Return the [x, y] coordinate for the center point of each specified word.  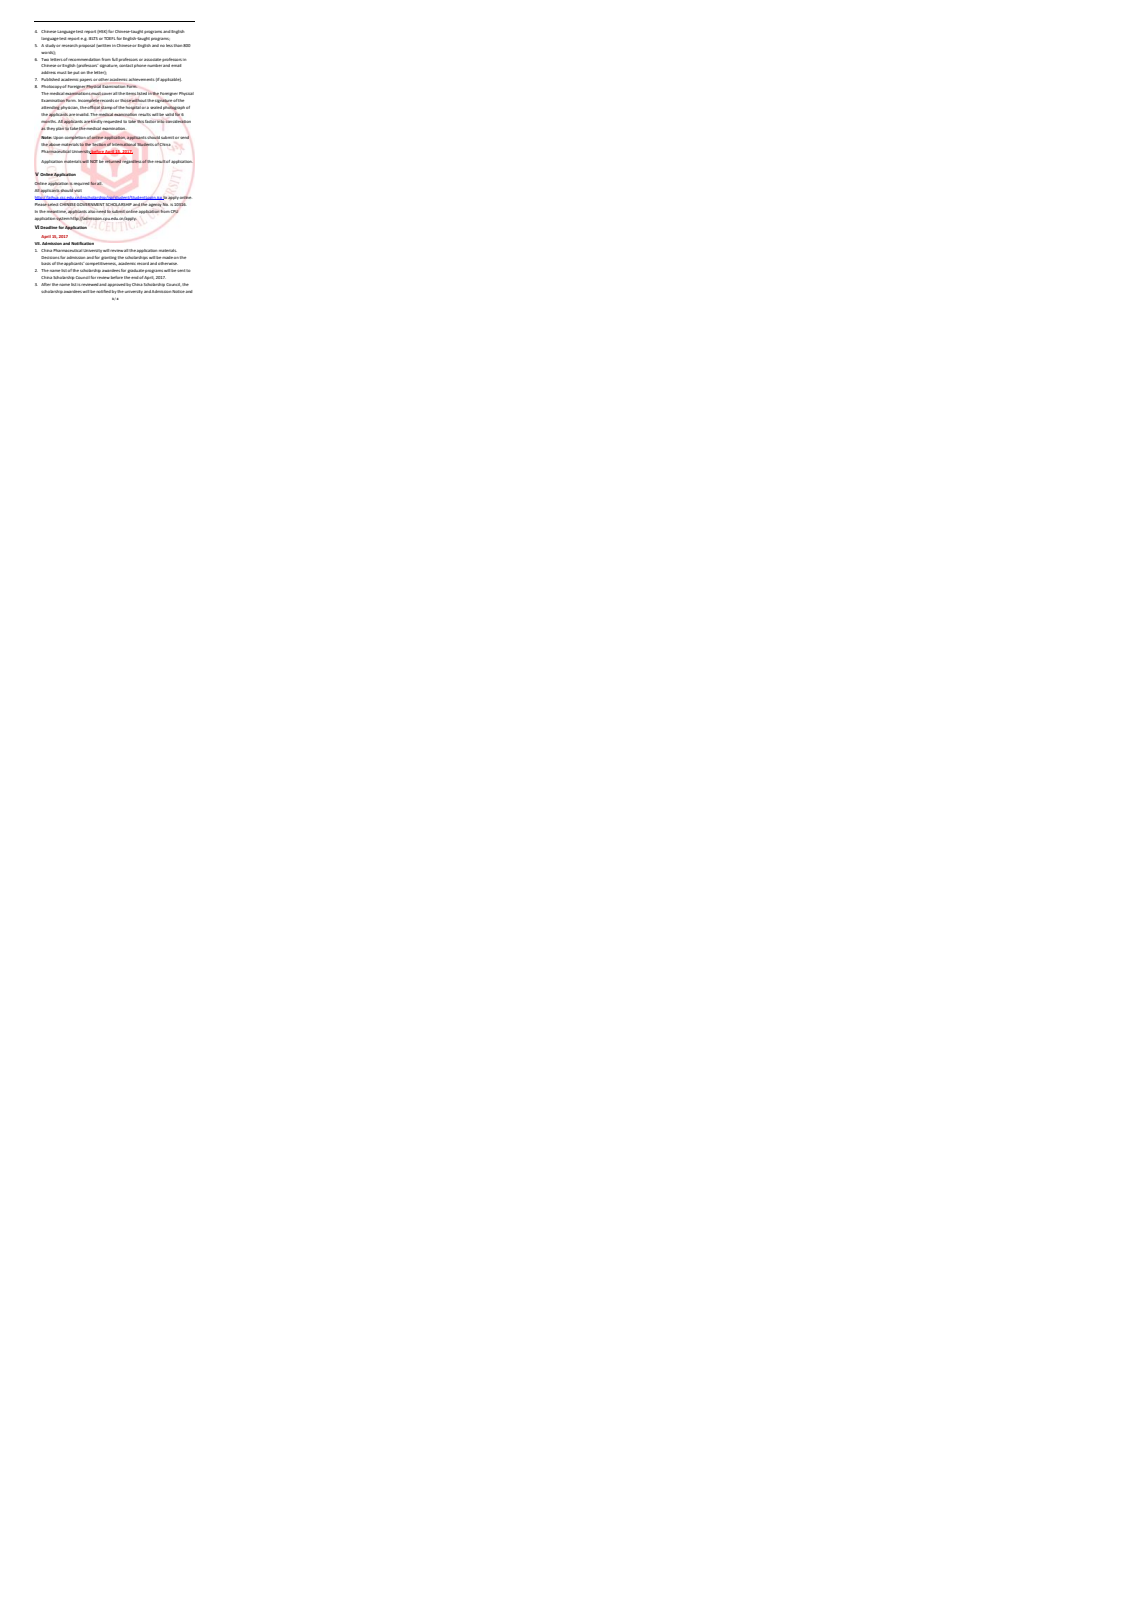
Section [99, 144]
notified [103, 291]
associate [152, 59]
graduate [136, 271]
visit [78, 190]
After [46, 284]
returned [113, 161]
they [51, 129]
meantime [57, 212]
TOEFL [110, 38]
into [161, 121]
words [48, 53]
